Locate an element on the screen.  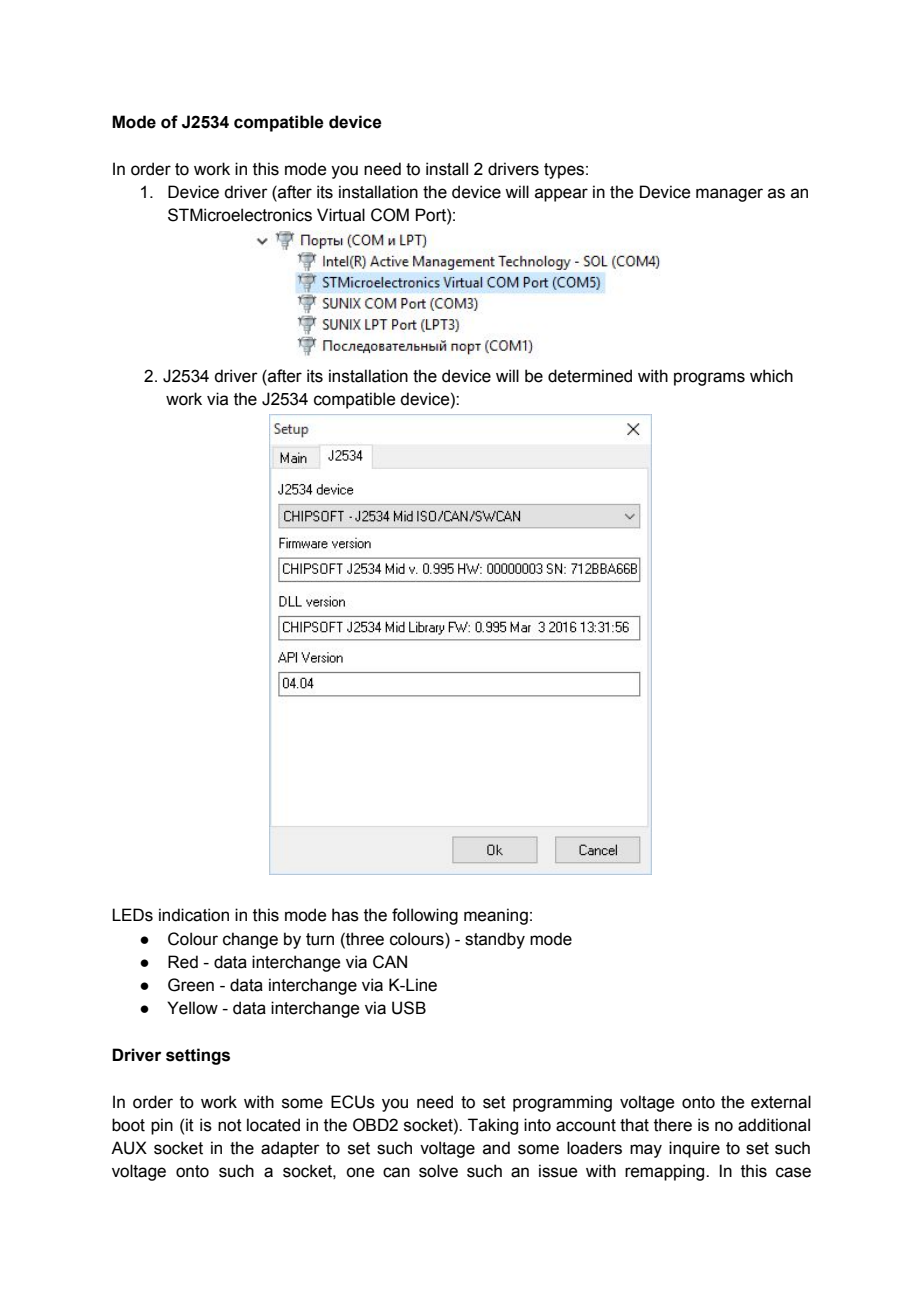
not is located at coordinates (230, 1125).
